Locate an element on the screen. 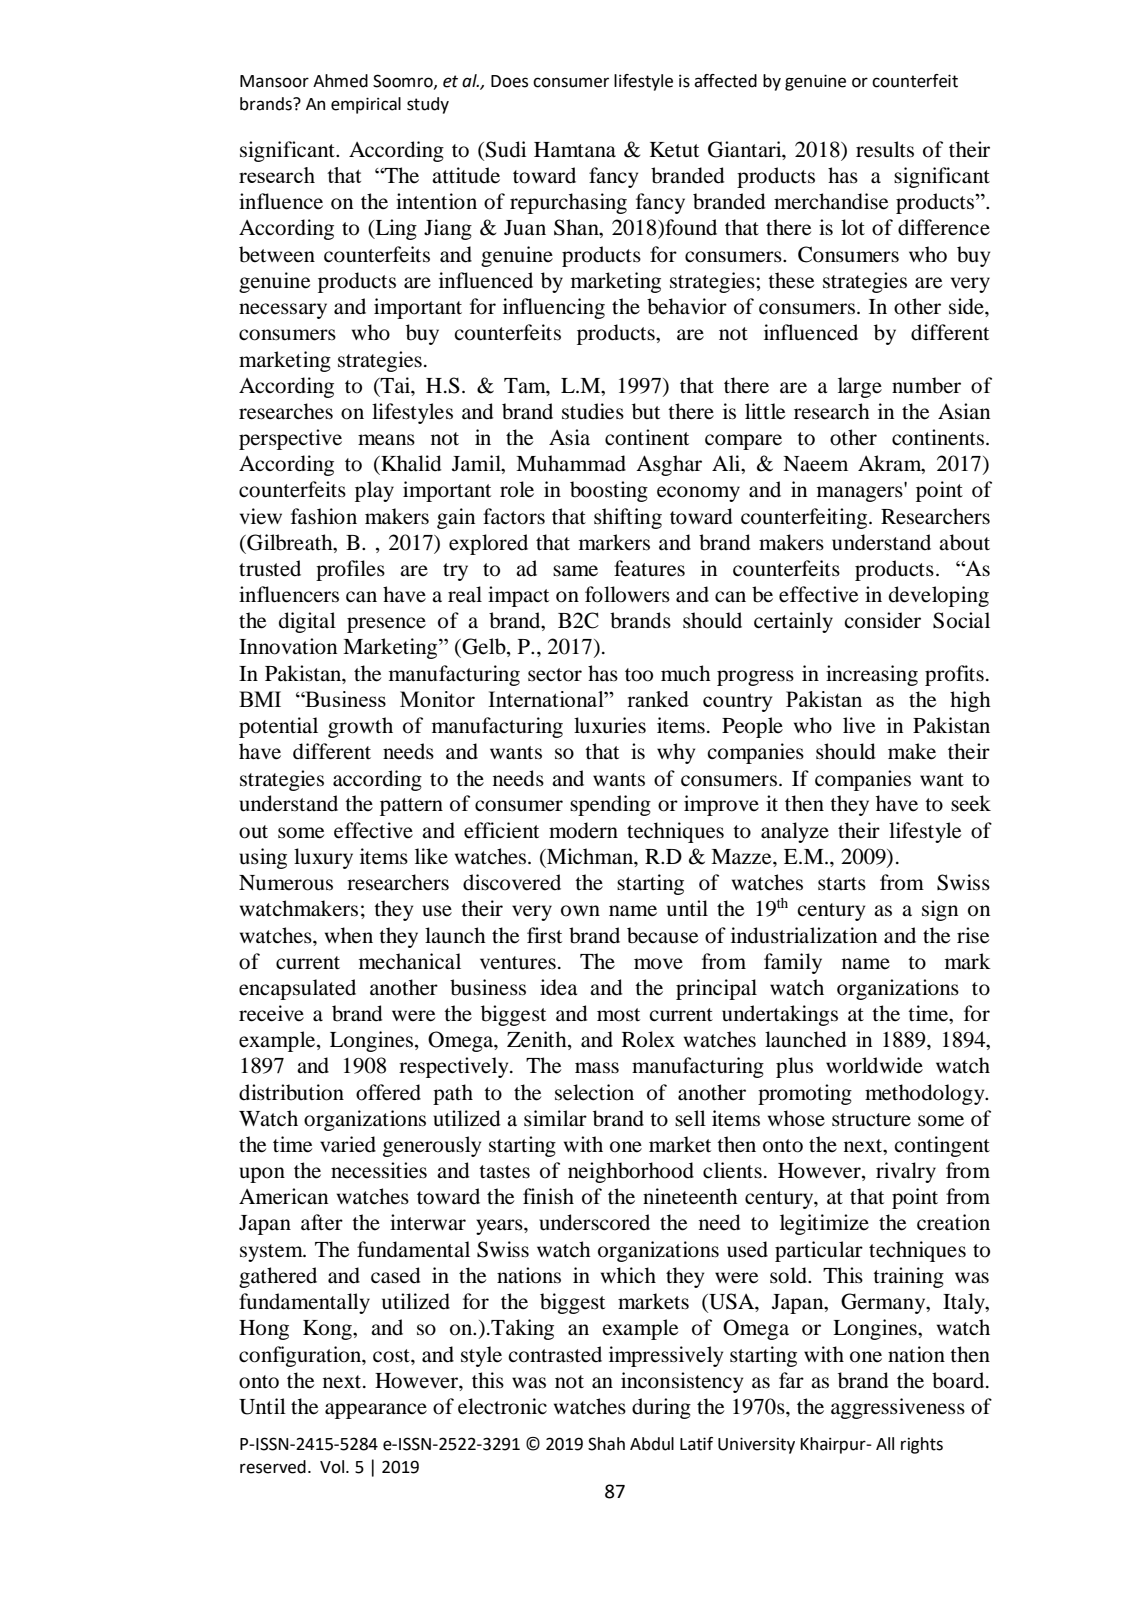 The width and height of the screenshot is (1130, 1597). repurchasing is located at coordinates (568, 203).
